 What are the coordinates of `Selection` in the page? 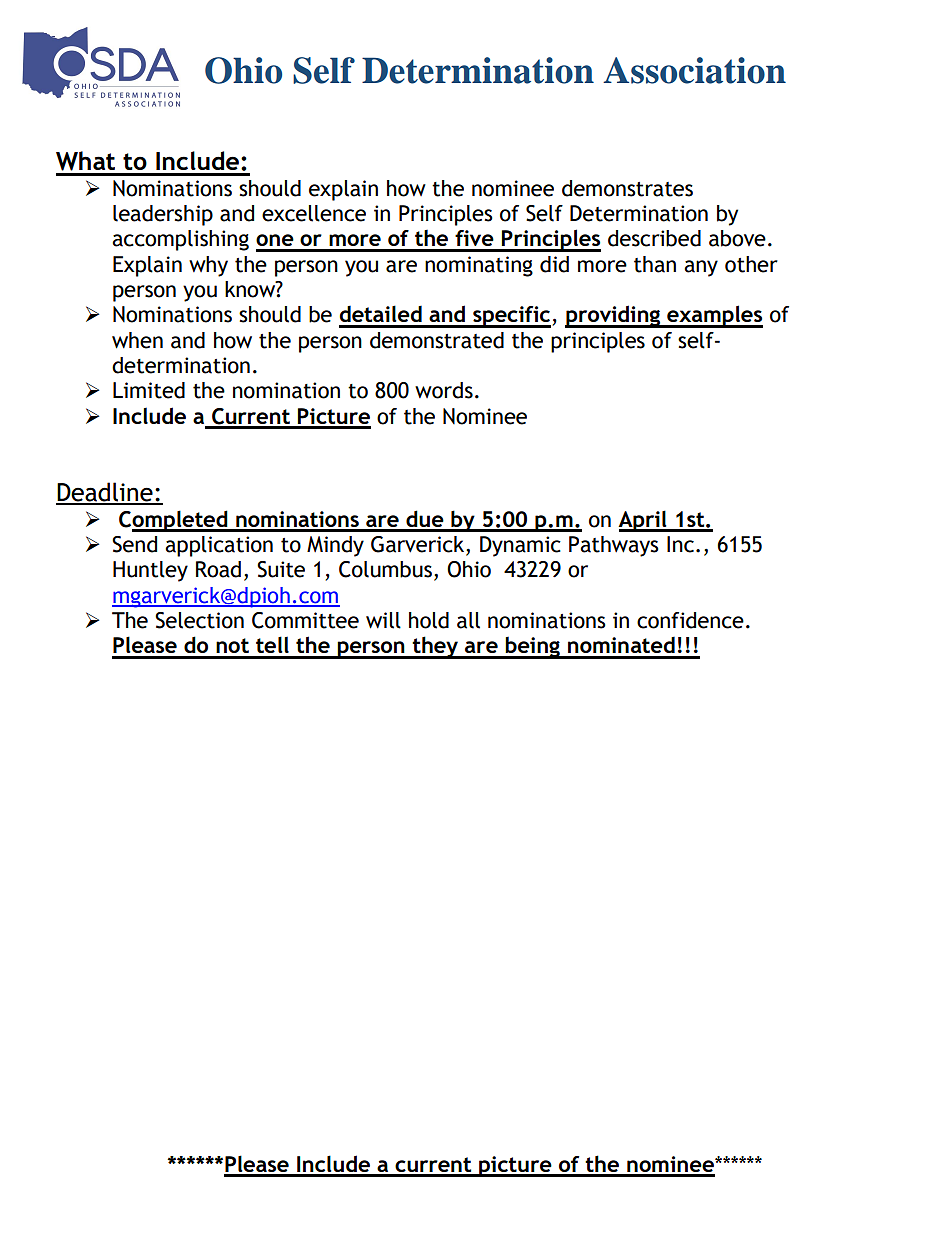 It's located at (199, 620).
